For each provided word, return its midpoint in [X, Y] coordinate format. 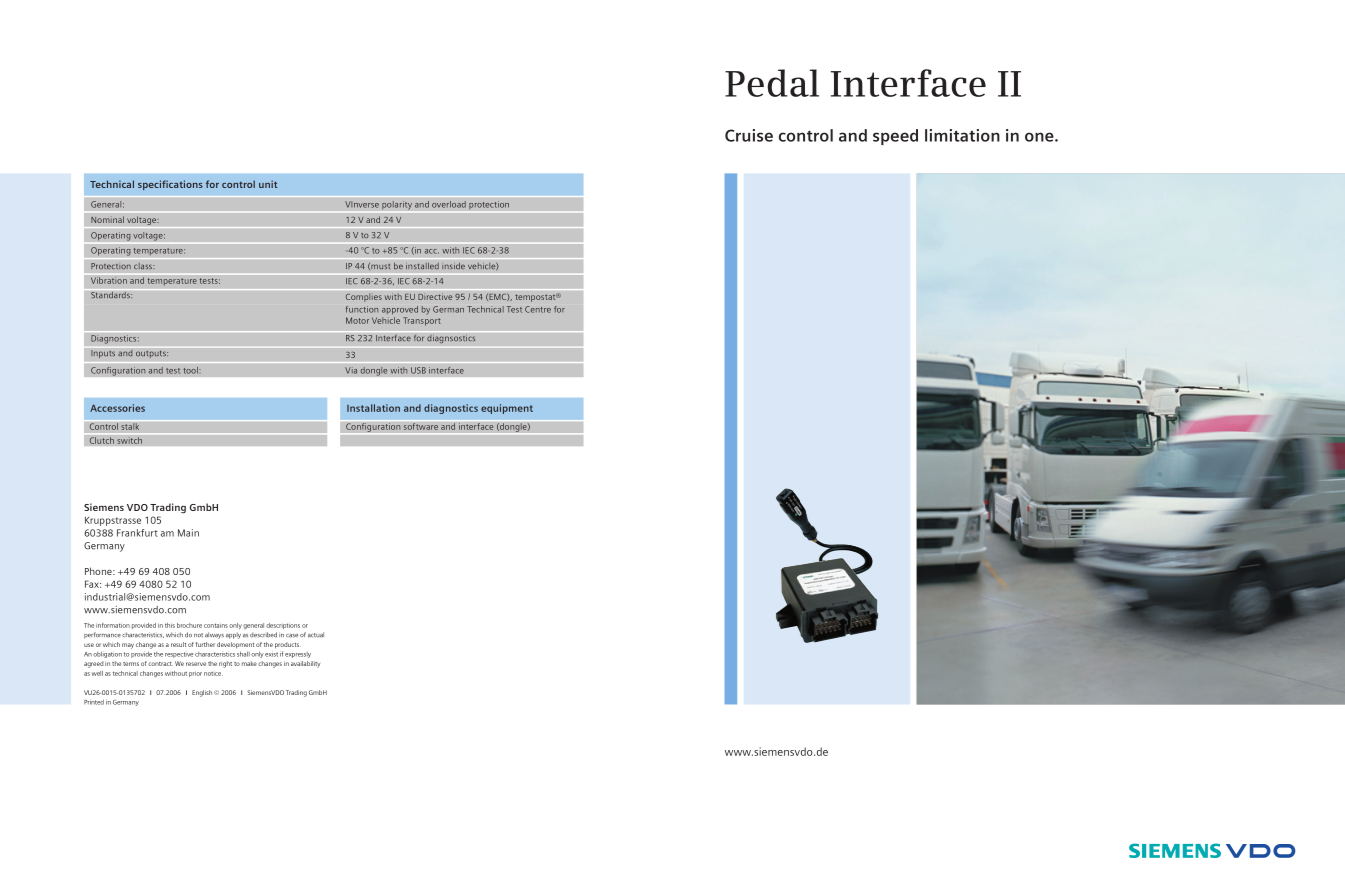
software [420, 426]
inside [453, 266]
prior [195, 674]
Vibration [108, 279]
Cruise [749, 135]
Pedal [772, 83]
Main [188, 533]
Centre [538, 309]
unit [268, 184]
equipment [507, 409]
